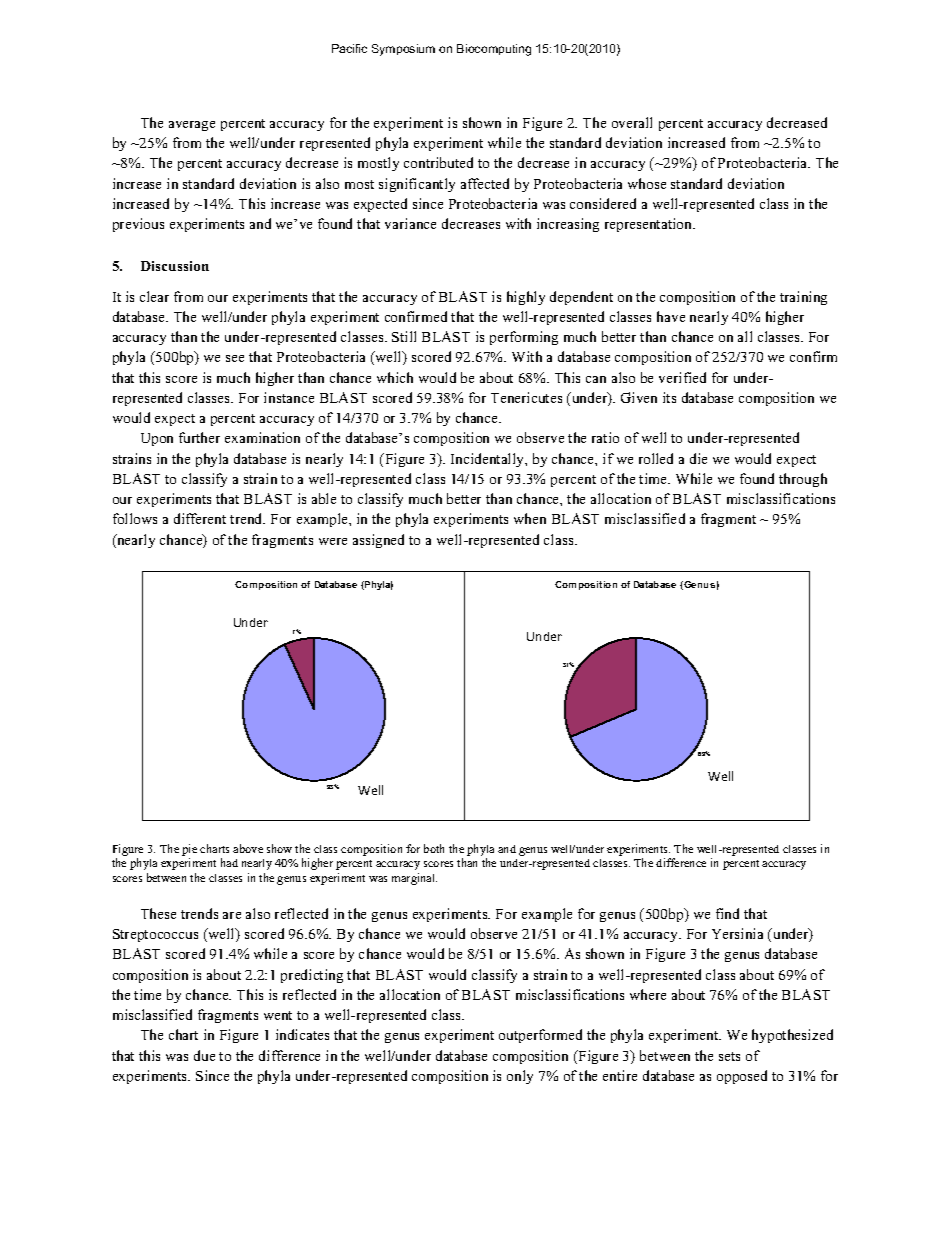 Image resolution: width=952 pixels, height=1233 pixels. Describe the element at coordinates (727, 913) in the page. I see `find` at that location.
